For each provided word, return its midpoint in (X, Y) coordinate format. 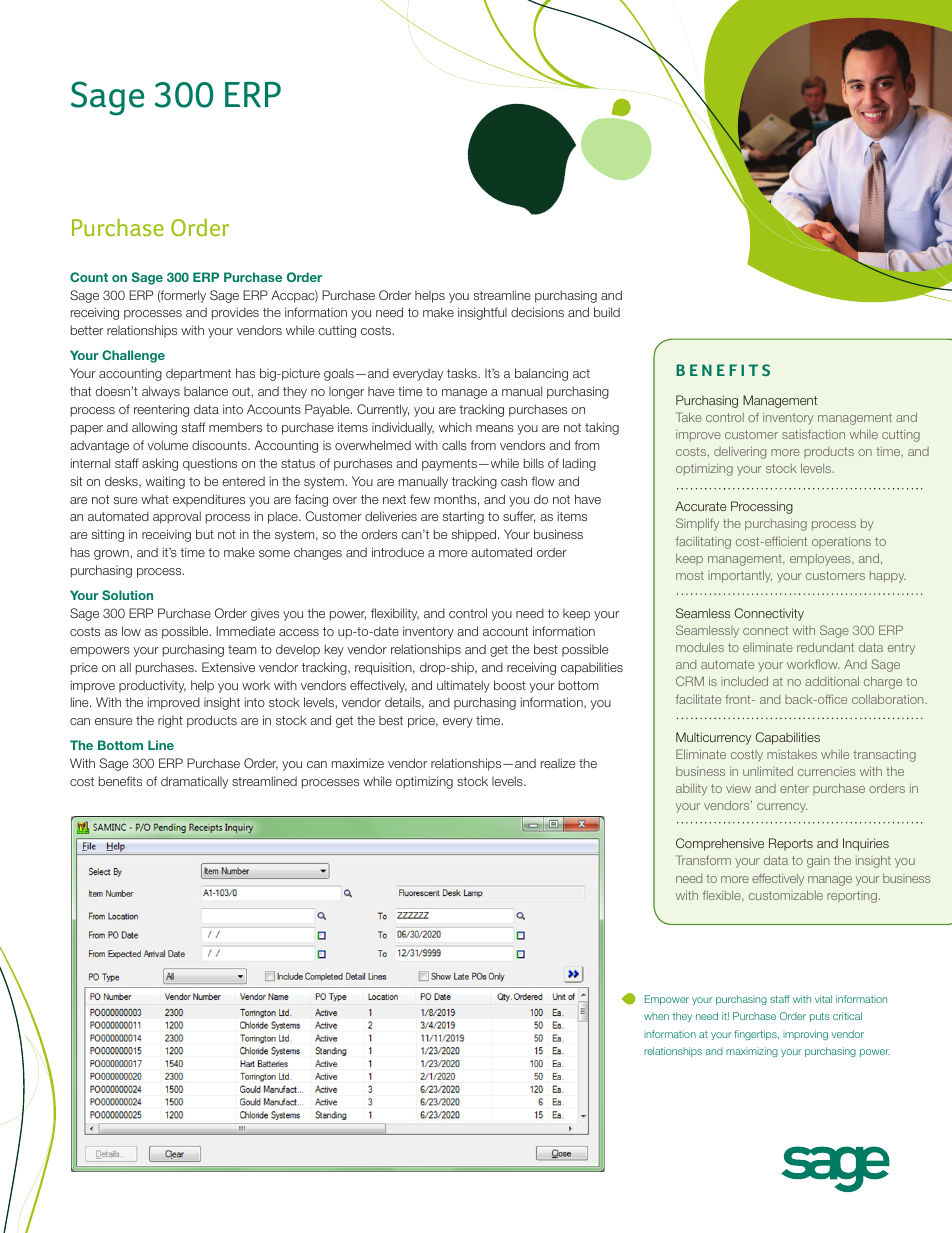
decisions (537, 312)
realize (558, 763)
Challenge (133, 356)
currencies (826, 771)
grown (111, 555)
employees (821, 560)
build (607, 312)
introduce (398, 552)
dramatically (194, 782)
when (656, 1016)
